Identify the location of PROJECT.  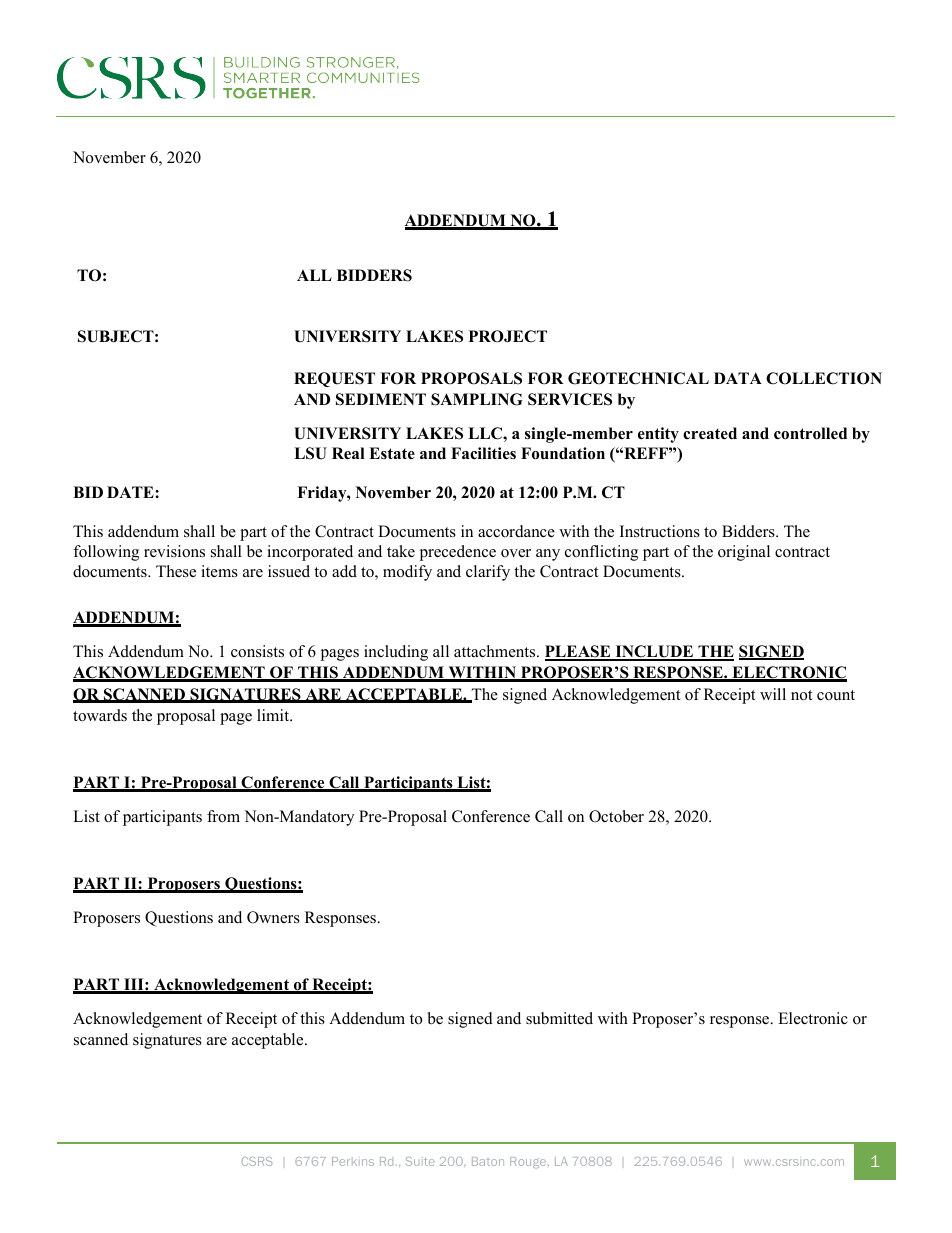
(508, 336).
